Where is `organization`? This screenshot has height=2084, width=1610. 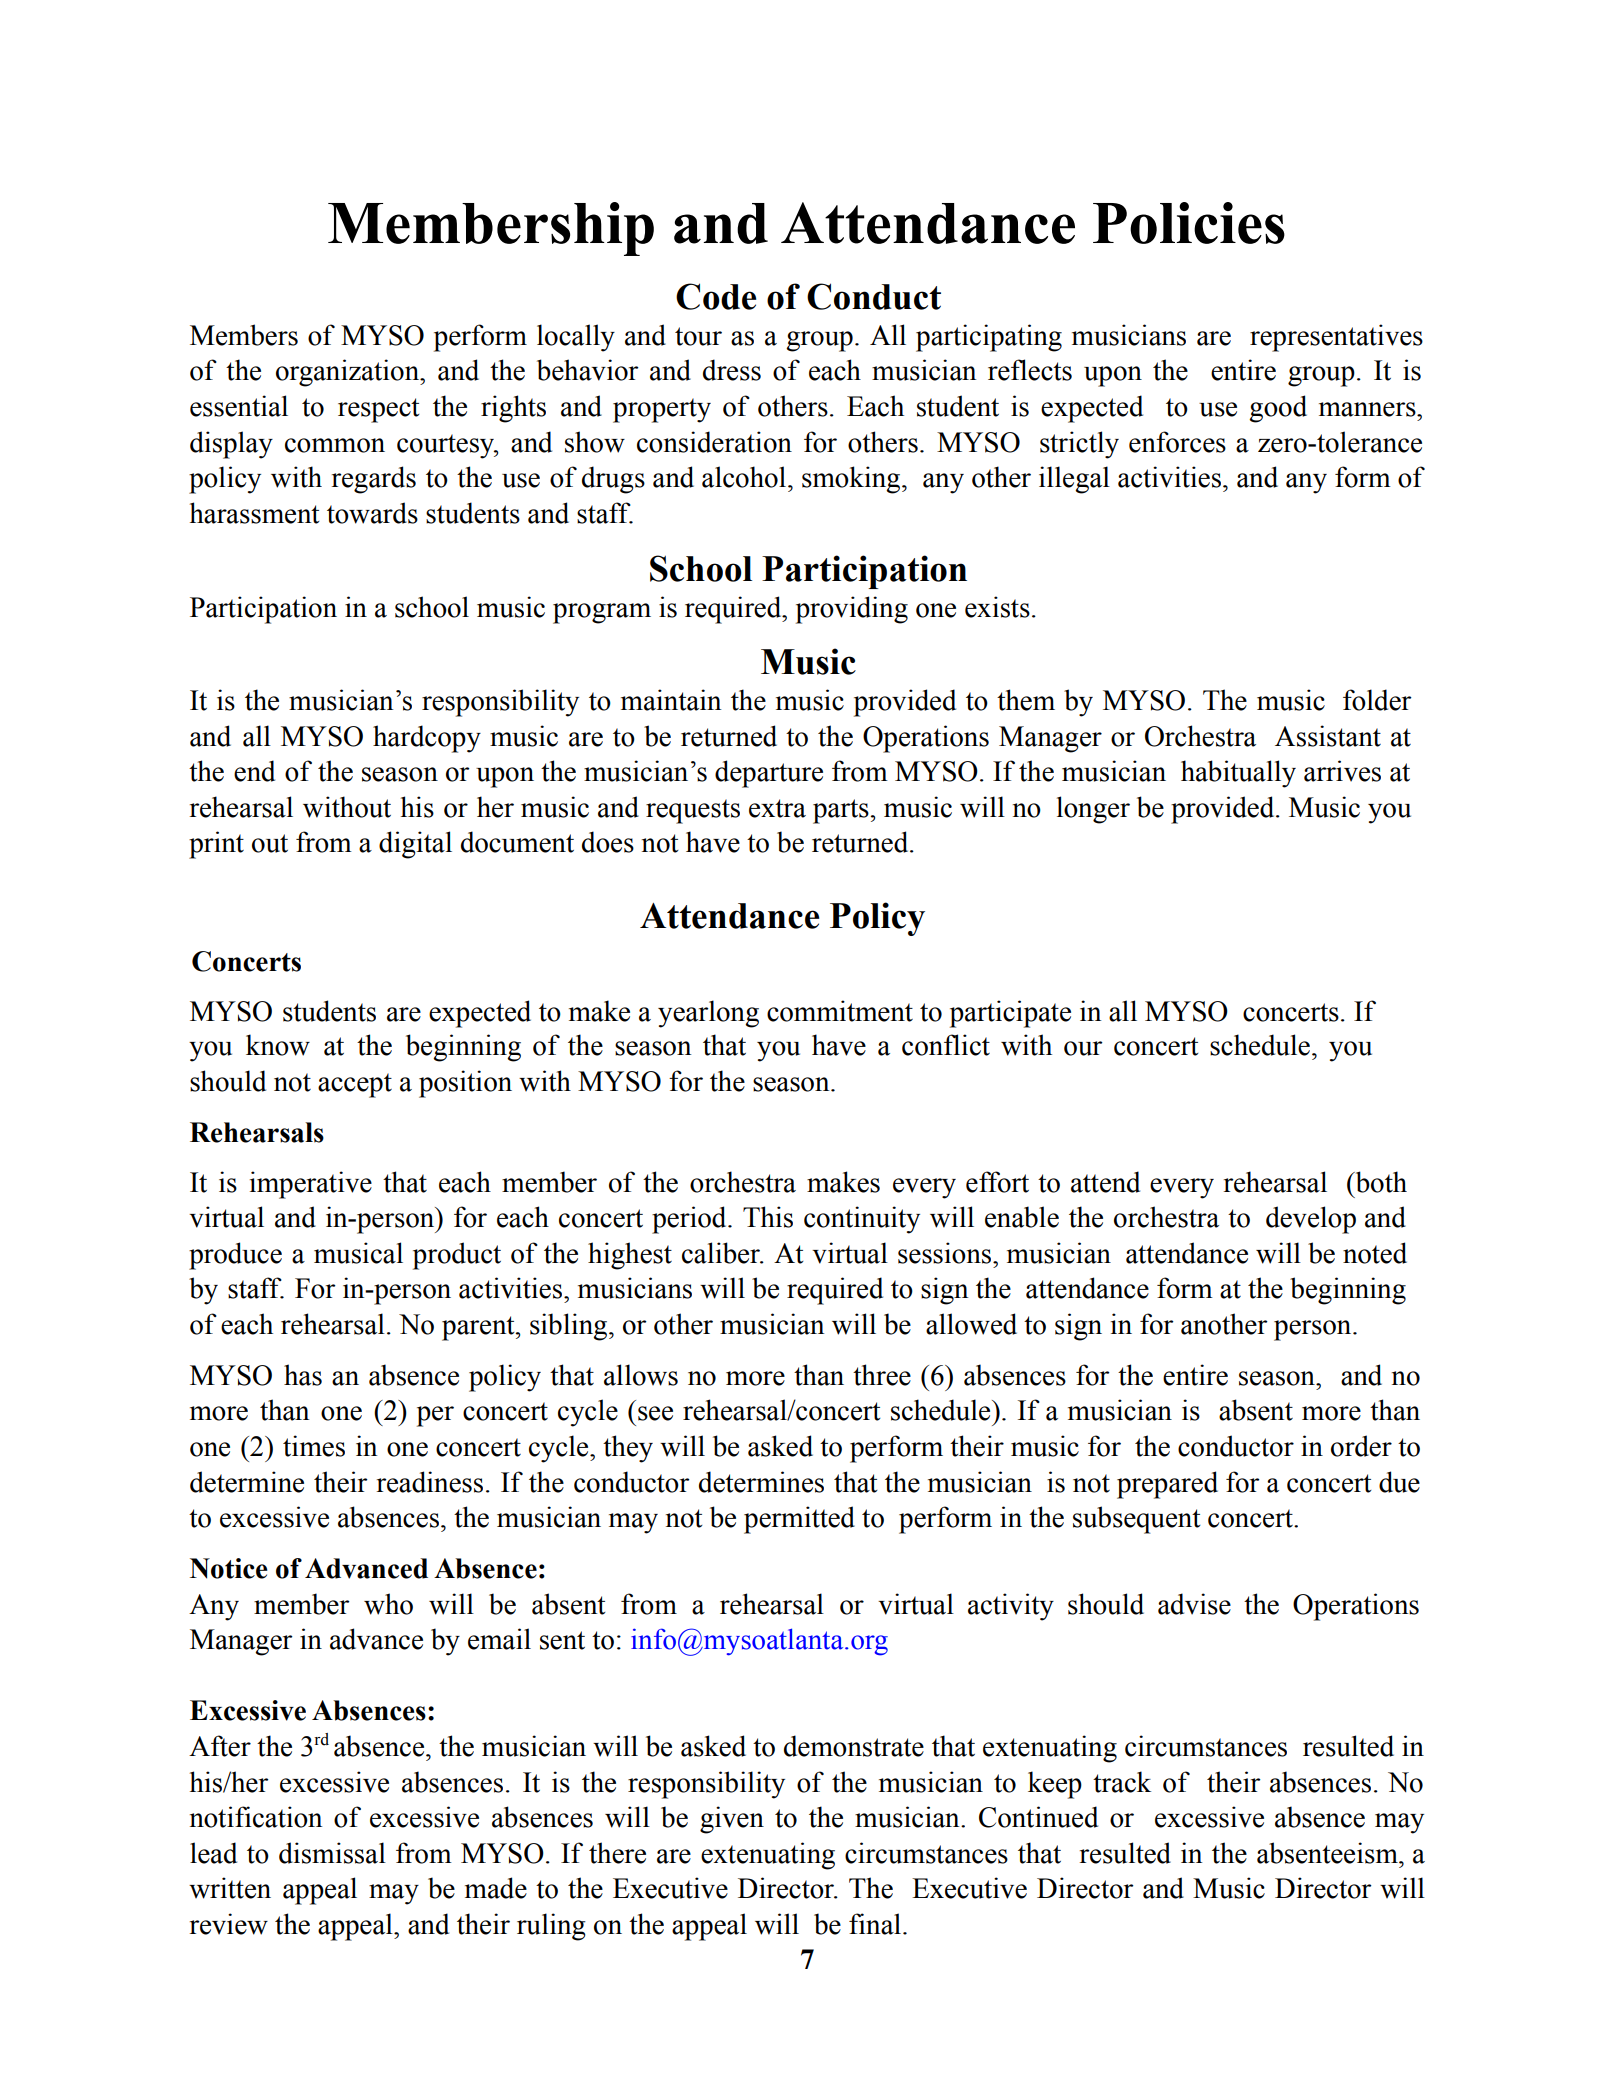 organization is located at coordinates (348, 373).
